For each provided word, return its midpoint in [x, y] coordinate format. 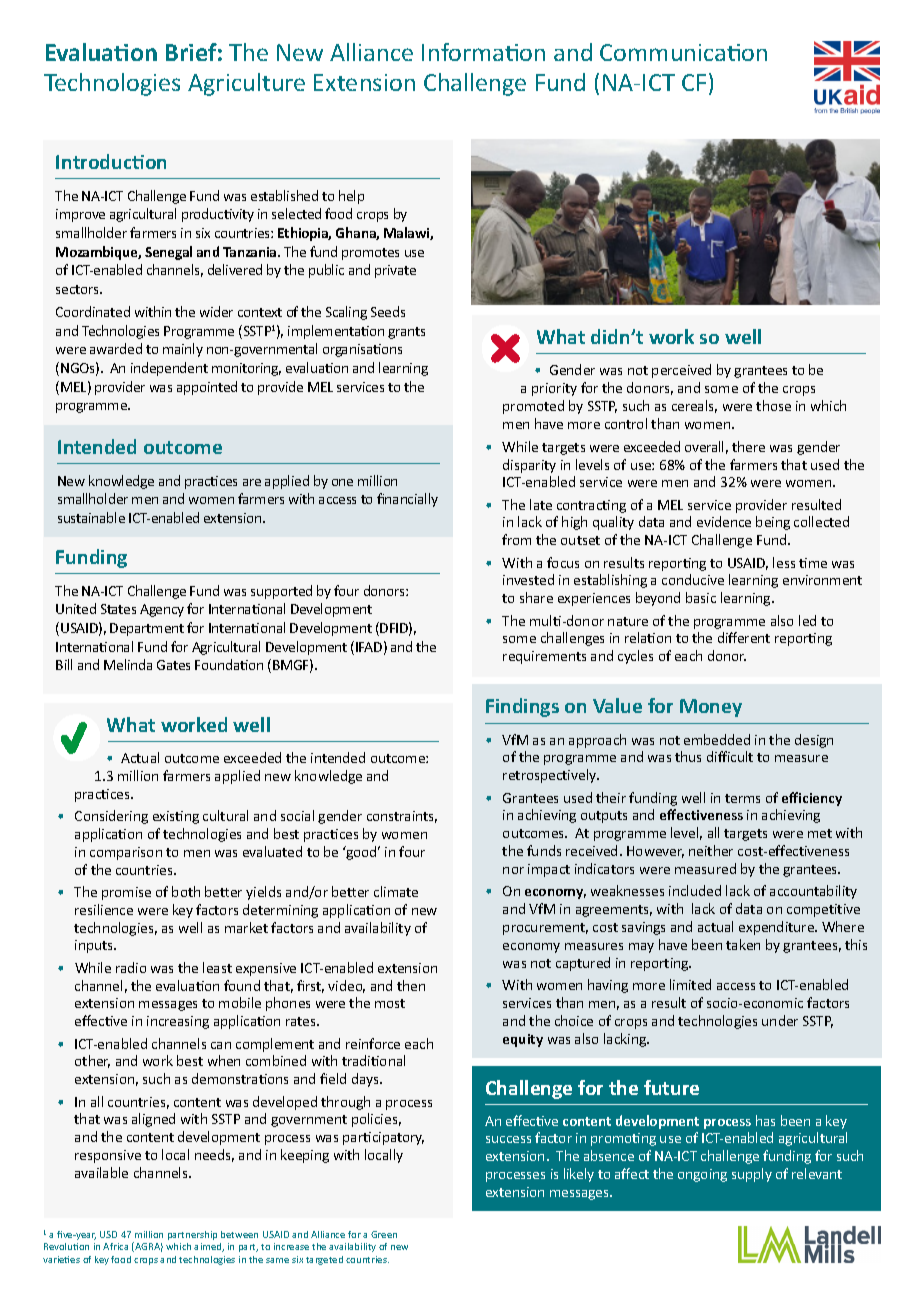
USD [108, 1234]
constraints [402, 817]
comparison [126, 853]
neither [711, 850]
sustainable [91, 517]
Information [483, 52]
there [748, 446]
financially [407, 500]
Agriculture [246, 84]
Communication [683, 52]
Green [384, 1234]
